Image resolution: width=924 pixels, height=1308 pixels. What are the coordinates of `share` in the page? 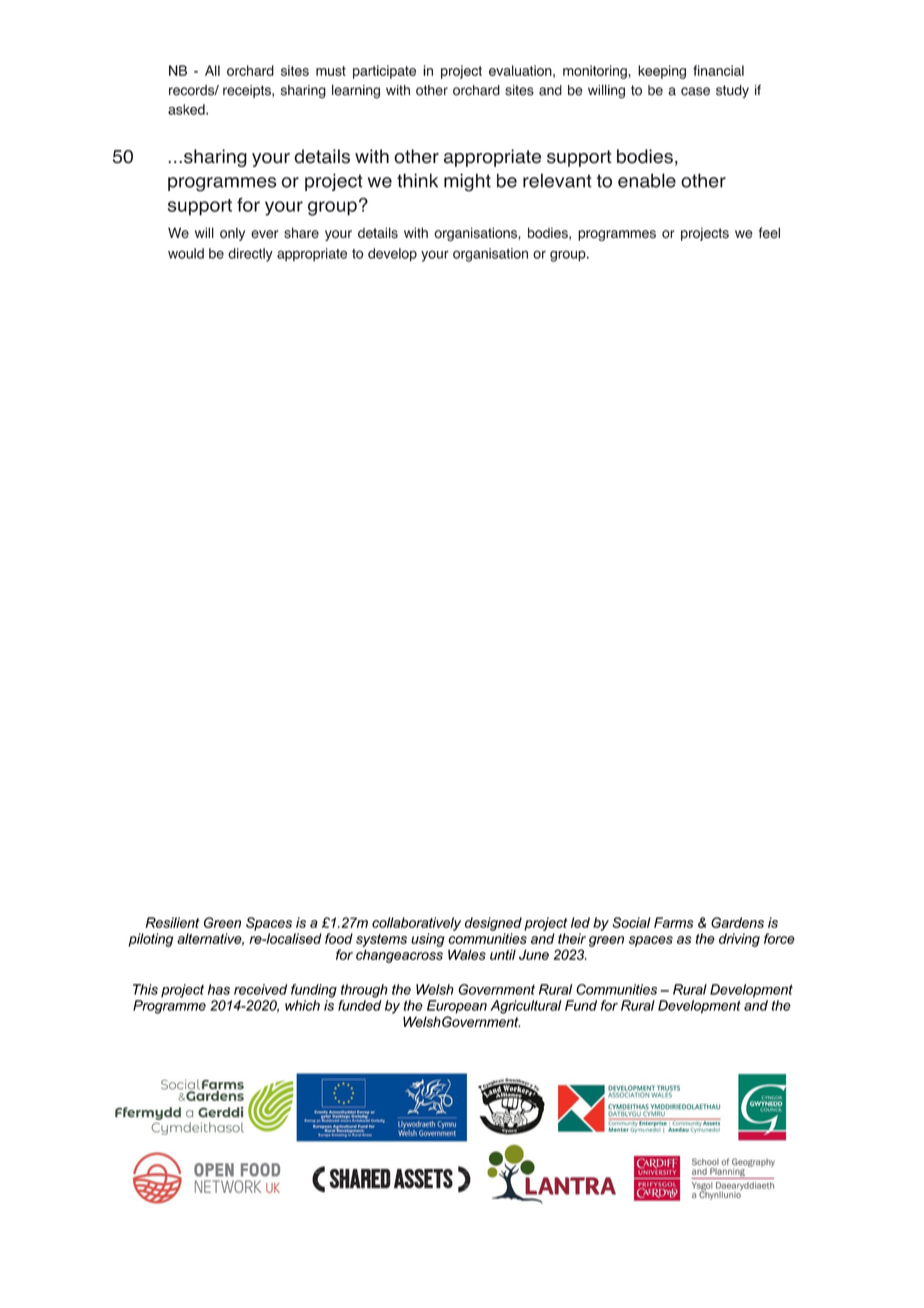 It's located at (301, 233).
